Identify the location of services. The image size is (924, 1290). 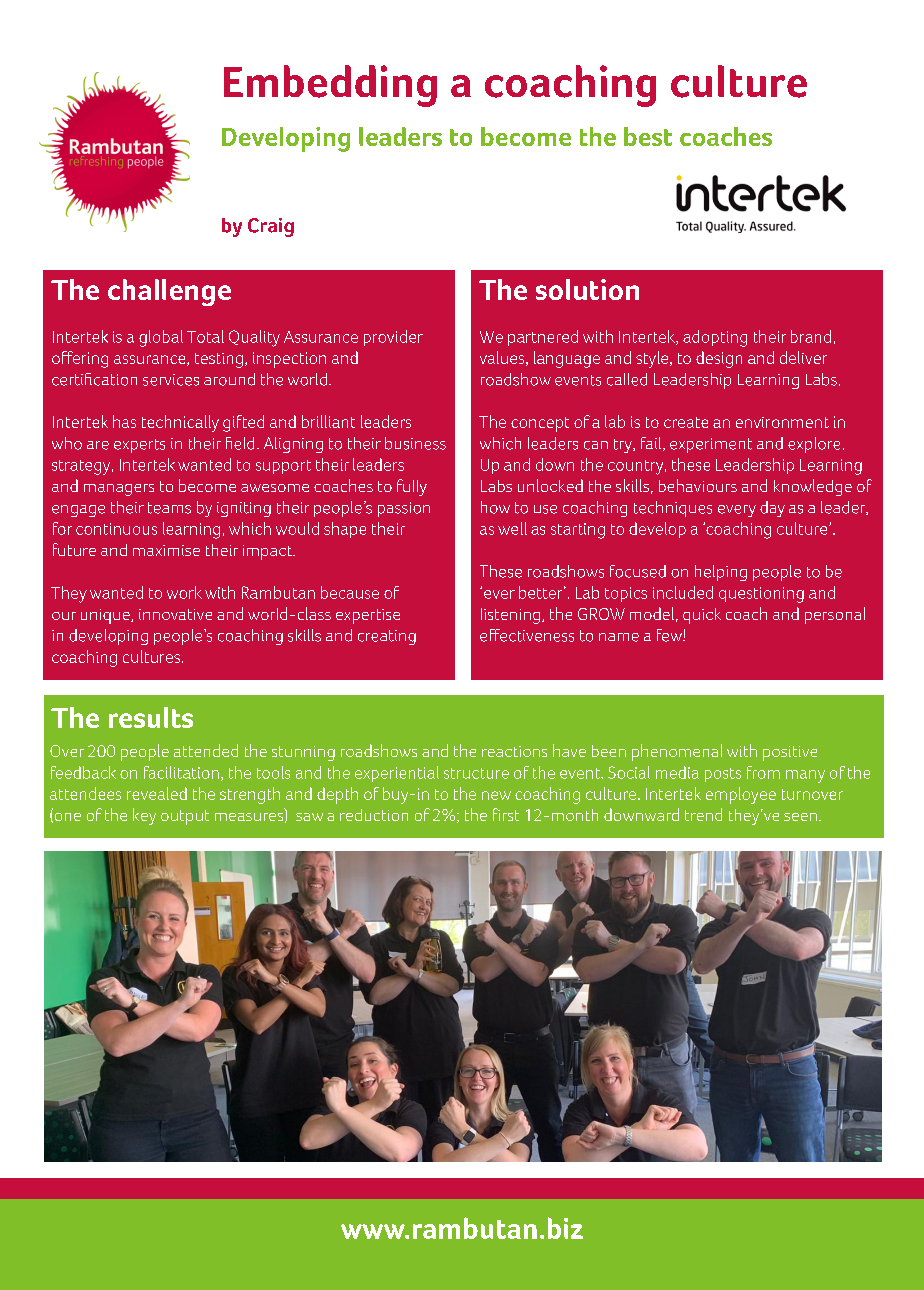
(171, 380).
